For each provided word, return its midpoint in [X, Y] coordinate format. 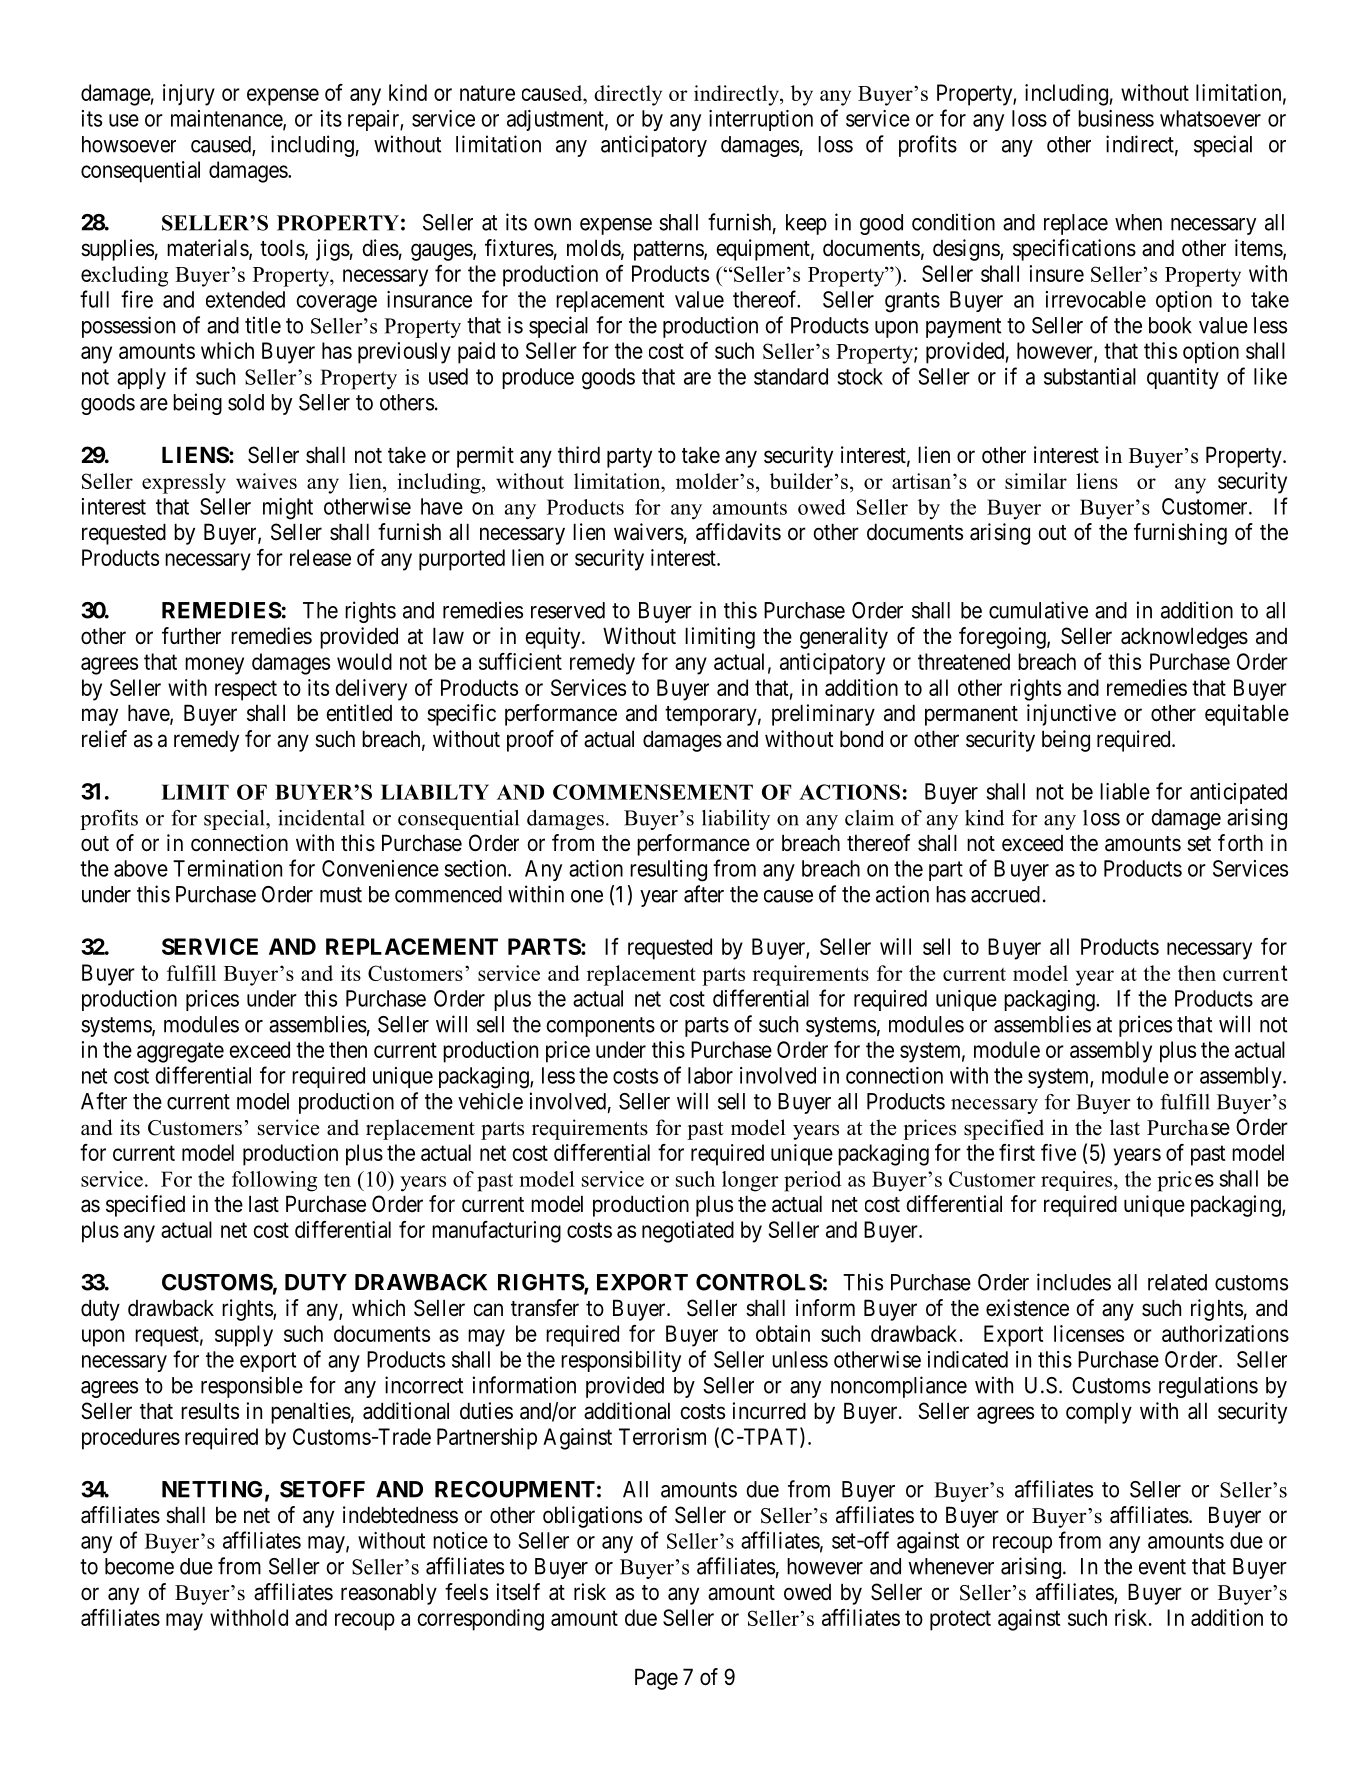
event [1162, 1567]
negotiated [688, 1232]
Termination [227, 868]
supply [244, 1336]
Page [656, 1679]
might [288, 509]
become [139, 1566]
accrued [1005, 894]
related [1177, 1282]
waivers [649, 532]
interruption [761, 120]
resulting [668, 871]
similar [1036, 481]
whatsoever [1210, 118]
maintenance [227, 119]
